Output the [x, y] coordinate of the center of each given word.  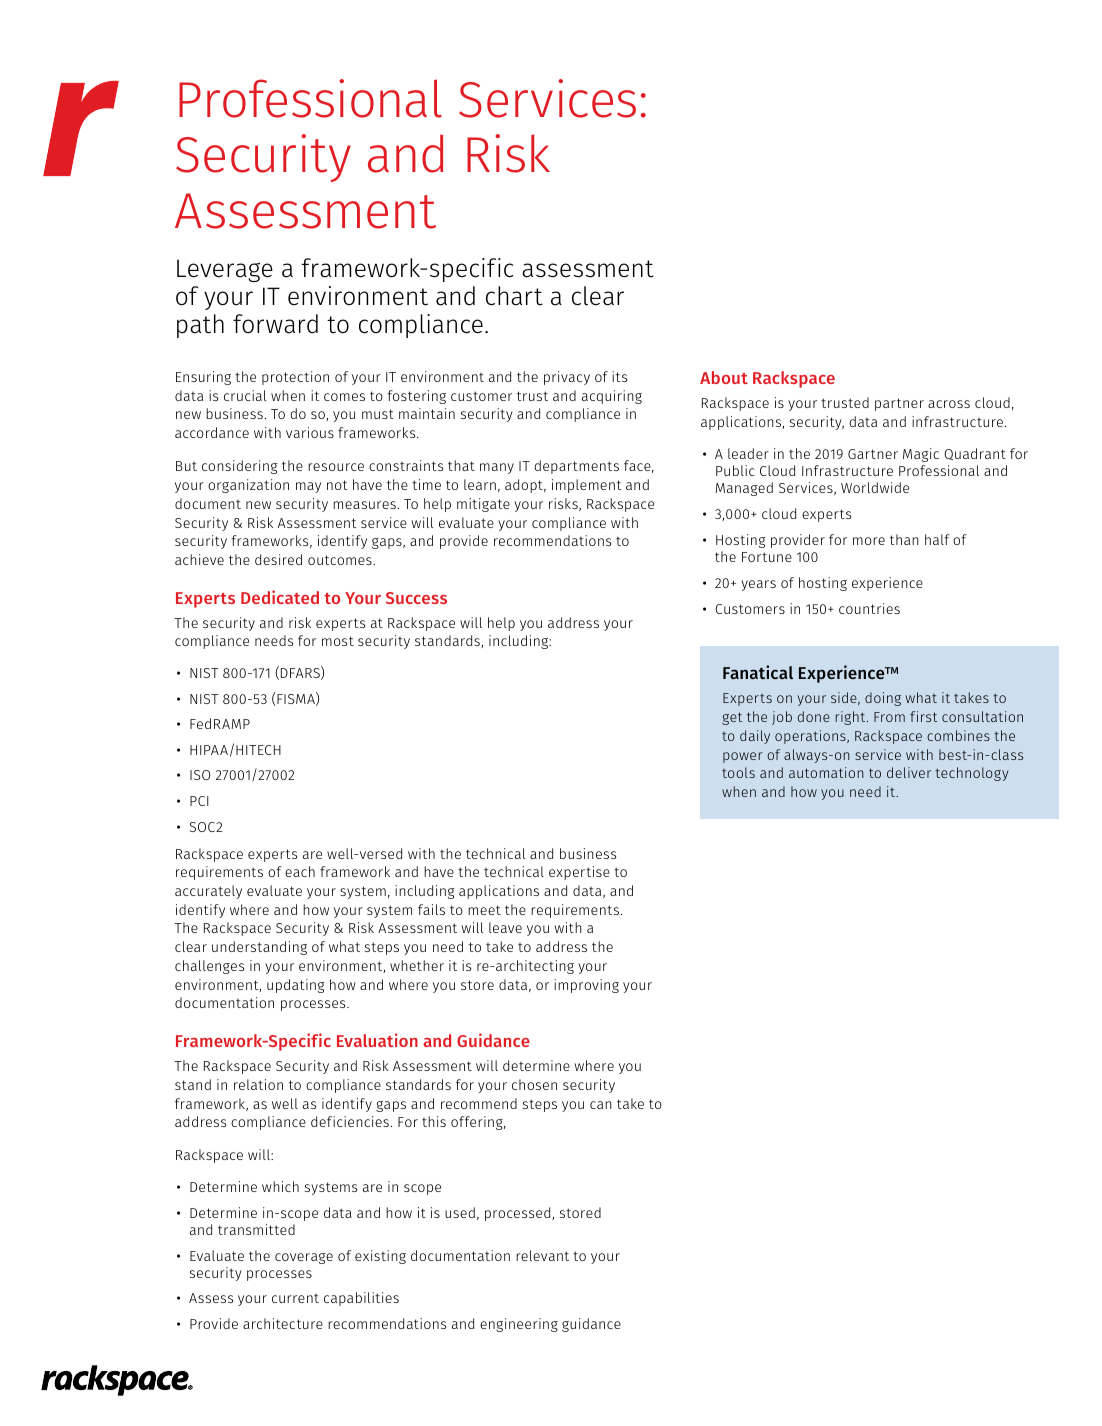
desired [278, 559]
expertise [579, 873]
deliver [909, 772]
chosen [534, 1084]
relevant [542, 1255]
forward [275, 324]
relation [258, 1084]
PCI [199, 801]
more [869, 541]
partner [899, 404]
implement [587, 486]
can [601, 1105]
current [295, 1298]
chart [514, 296]
